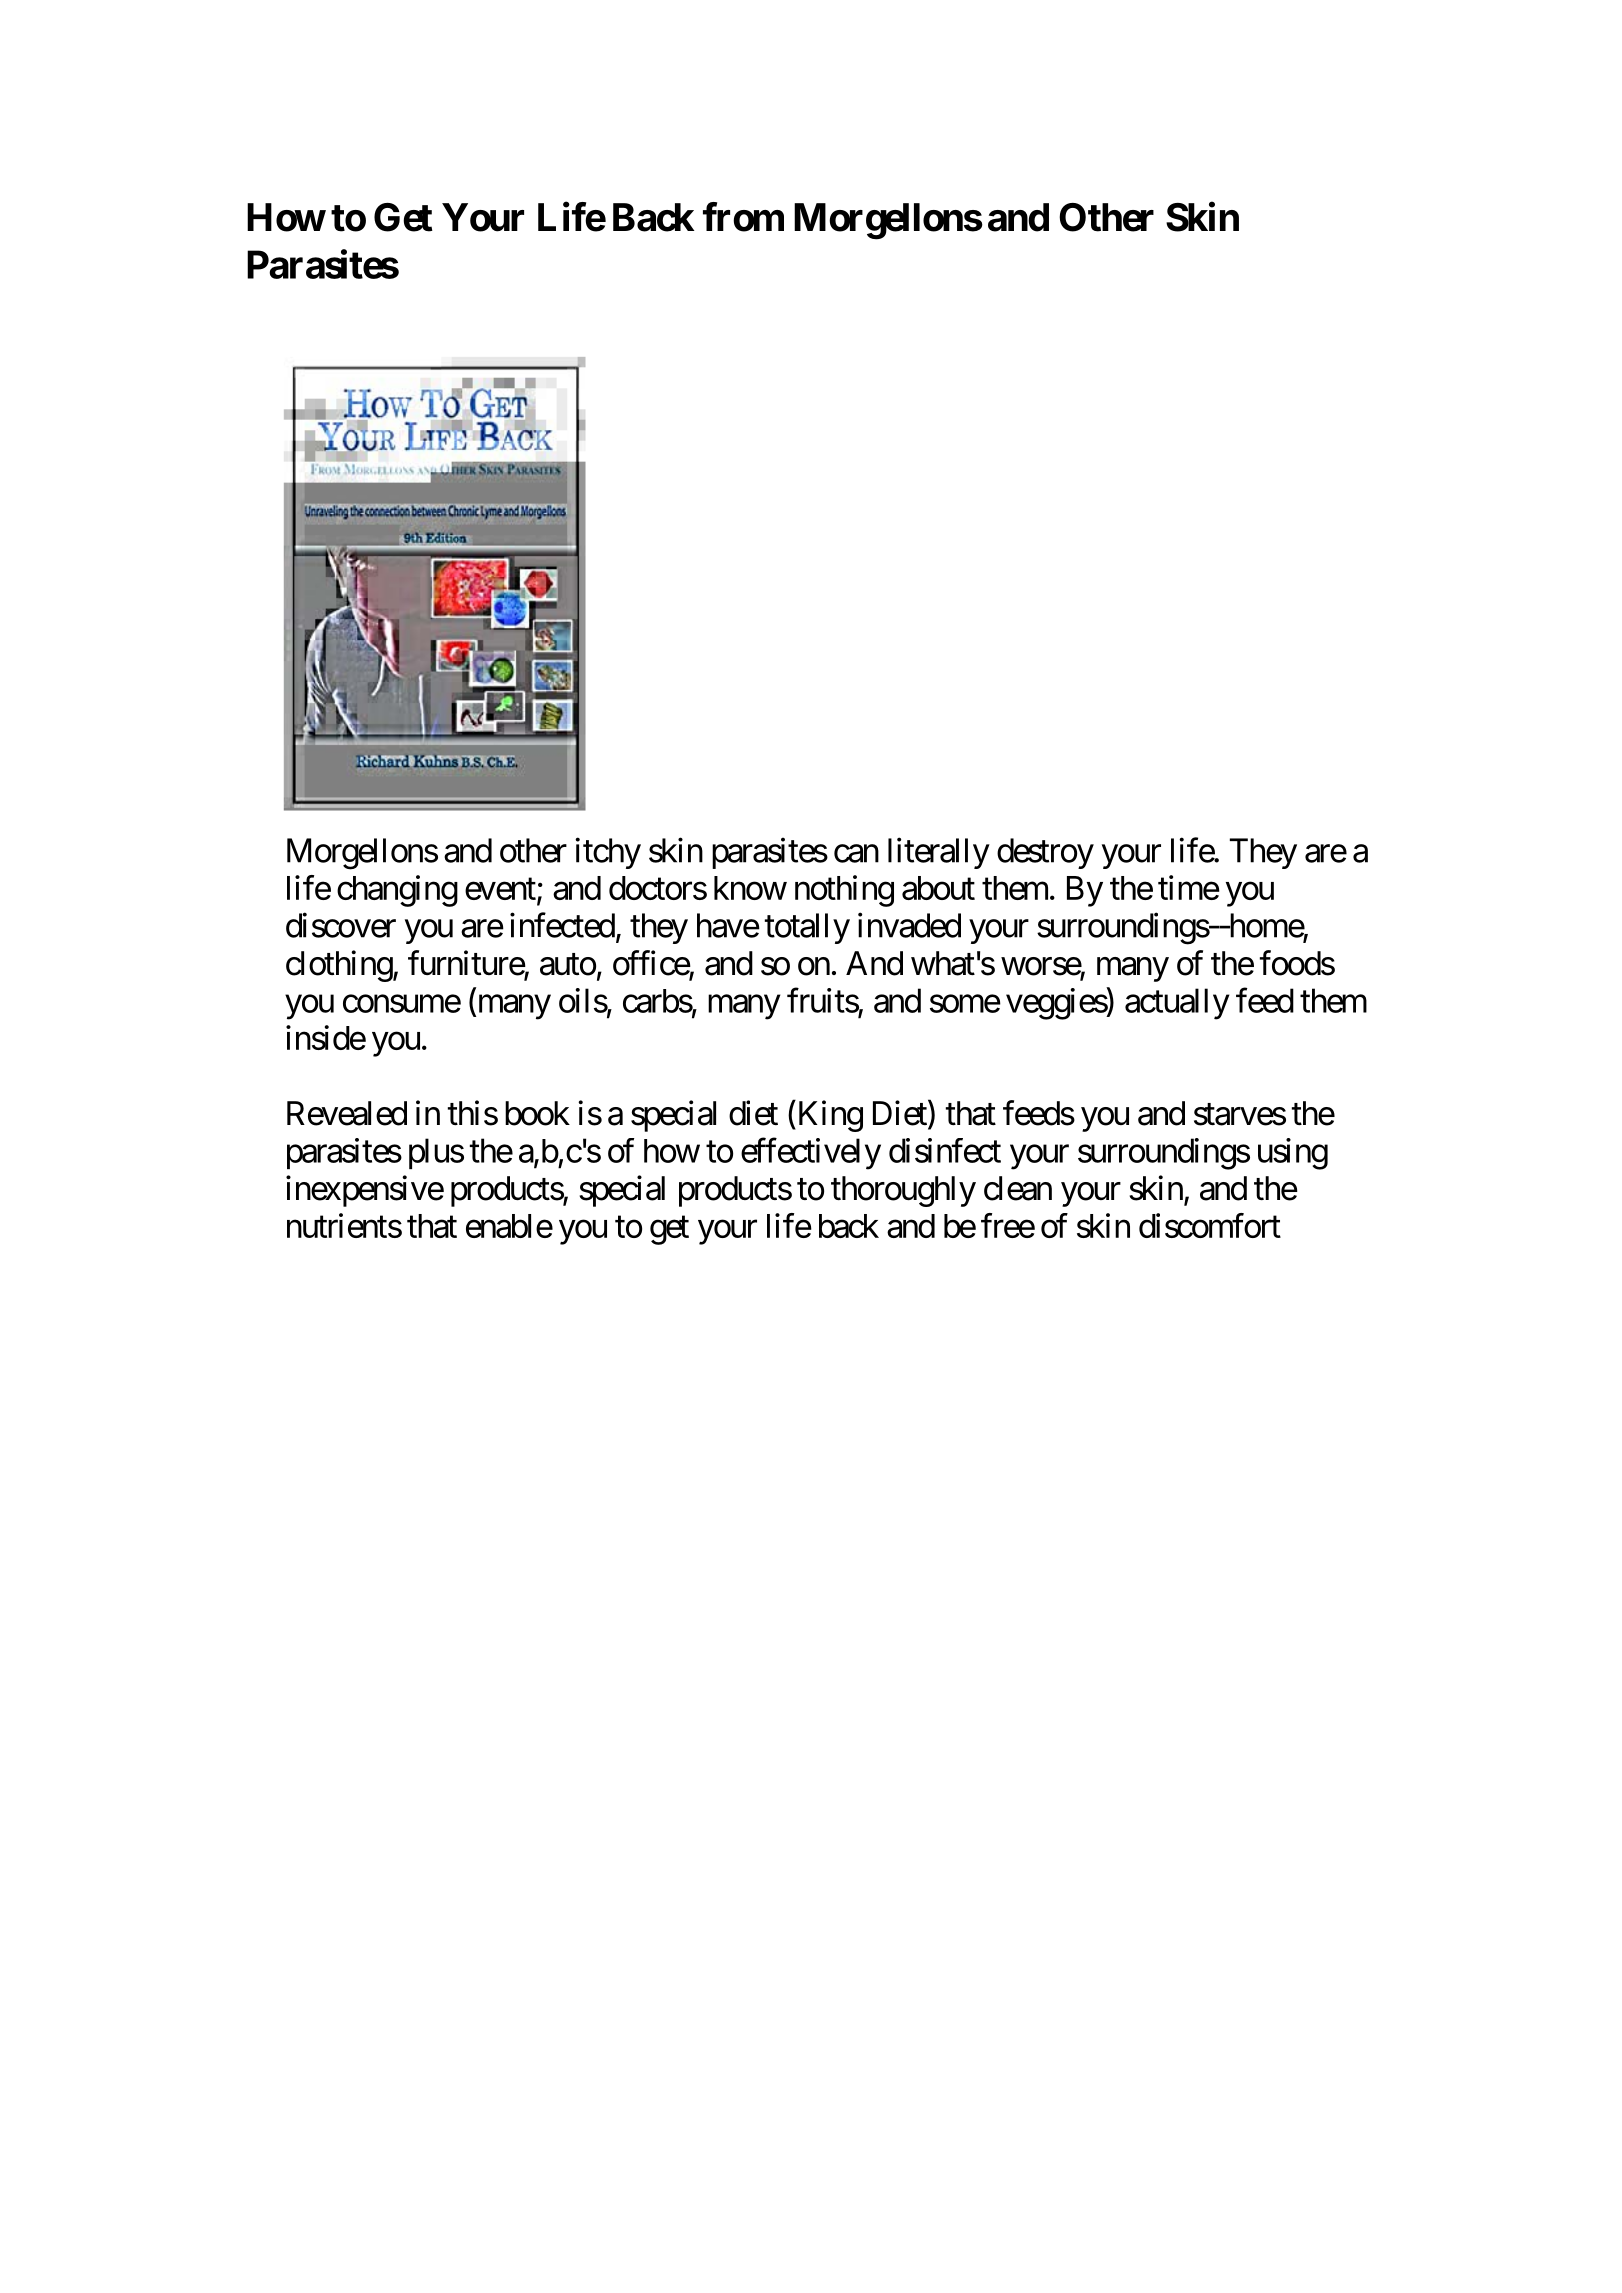  What do you see at coordinates (939, 853) in the document?
I see `literally` at bounding box center [939, 853].
